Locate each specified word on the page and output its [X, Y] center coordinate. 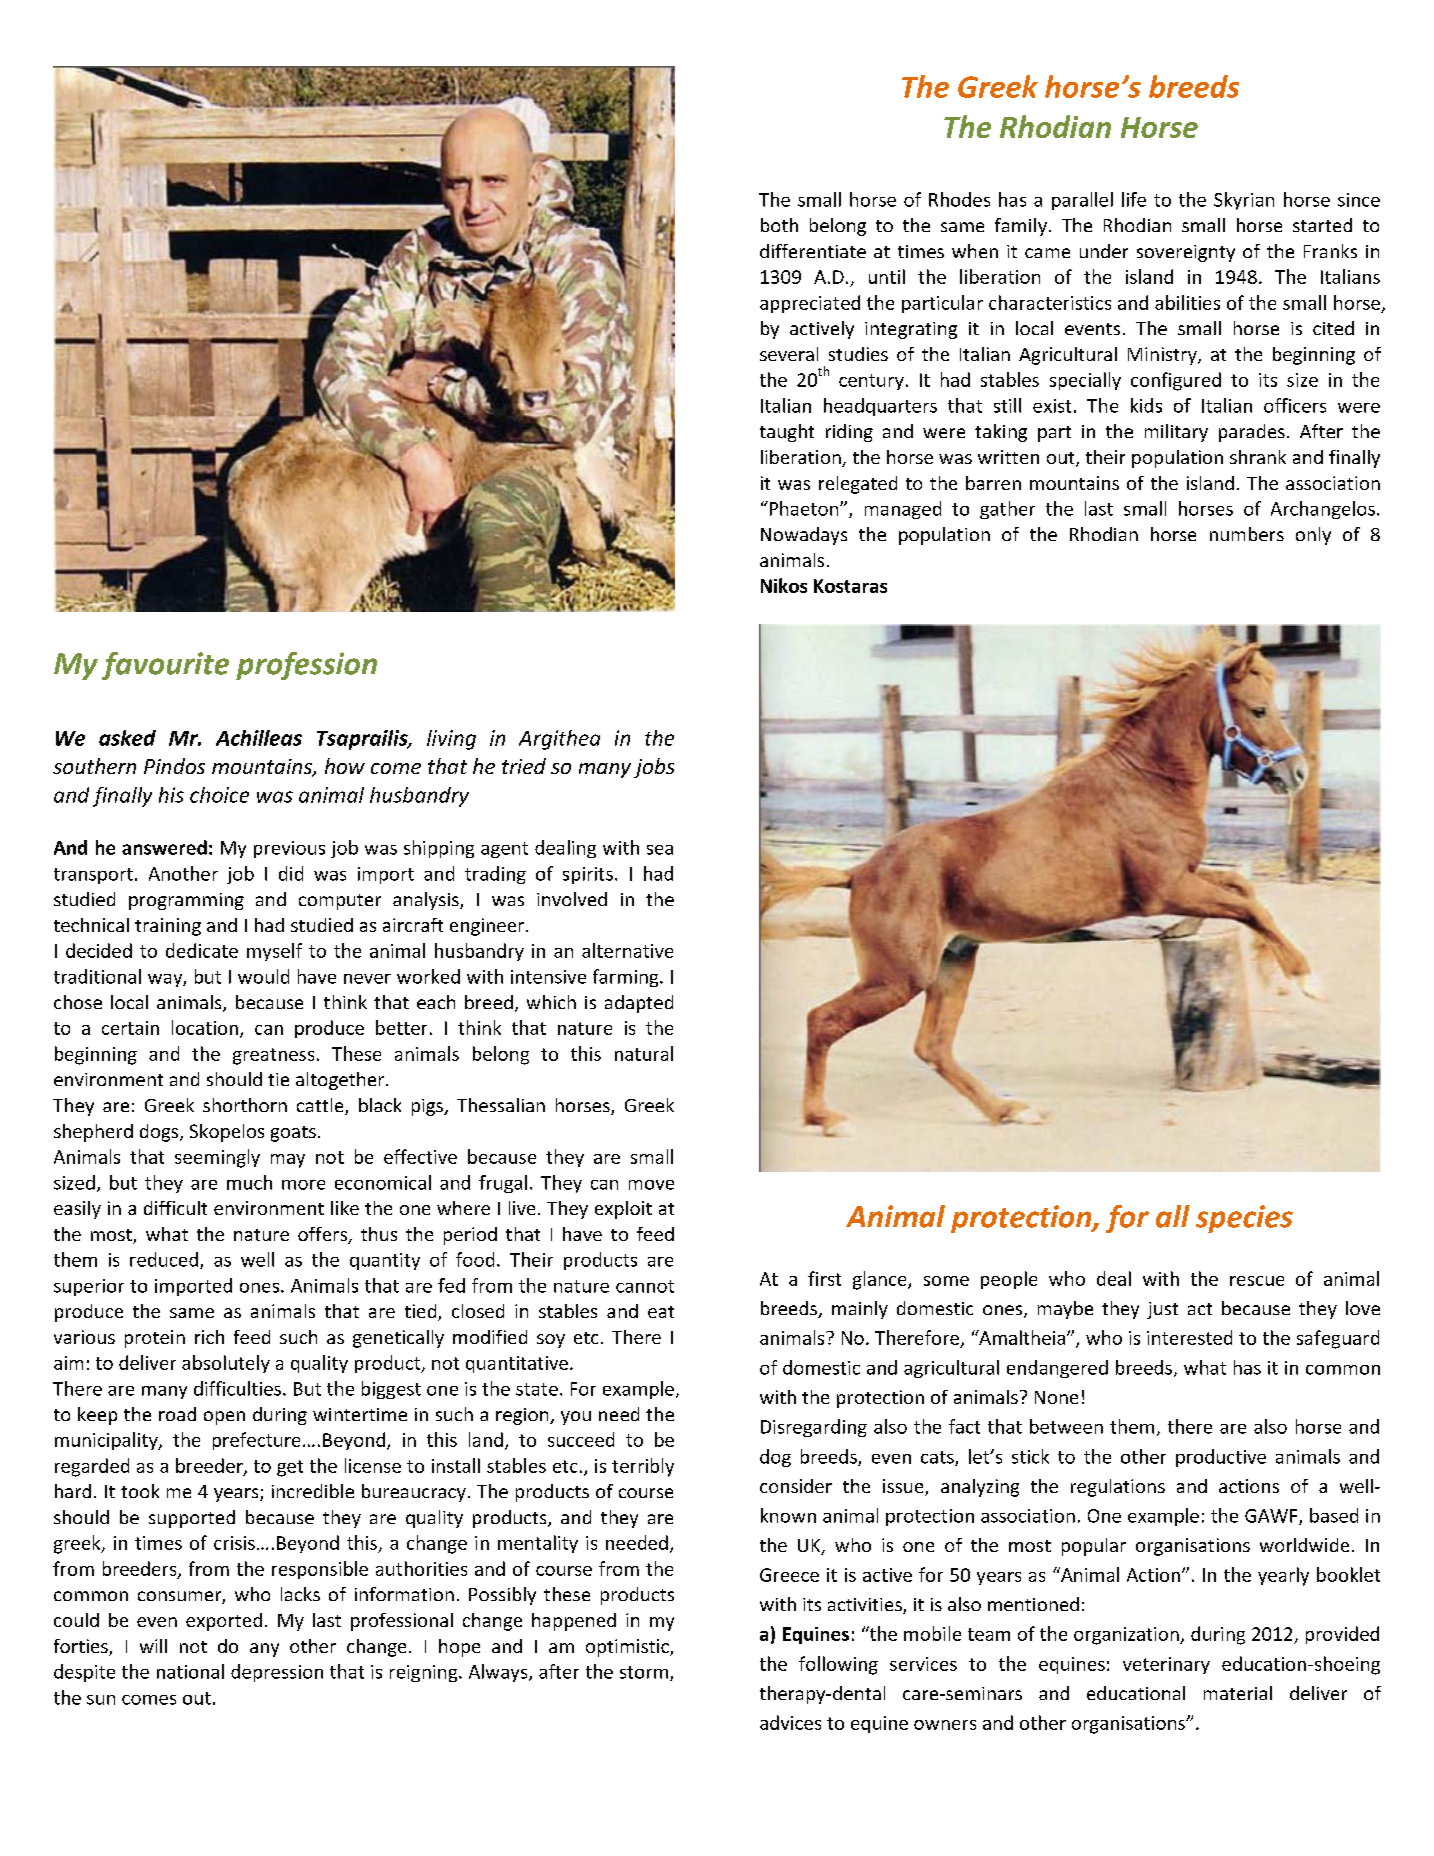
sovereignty [1186, 253]
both [779, 225]
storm [644, 1672]
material [1238, 1693]
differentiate [813, 251]
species [1244, 1219]
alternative [627, 950]
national [190, 1671]
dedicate [202, 950]
